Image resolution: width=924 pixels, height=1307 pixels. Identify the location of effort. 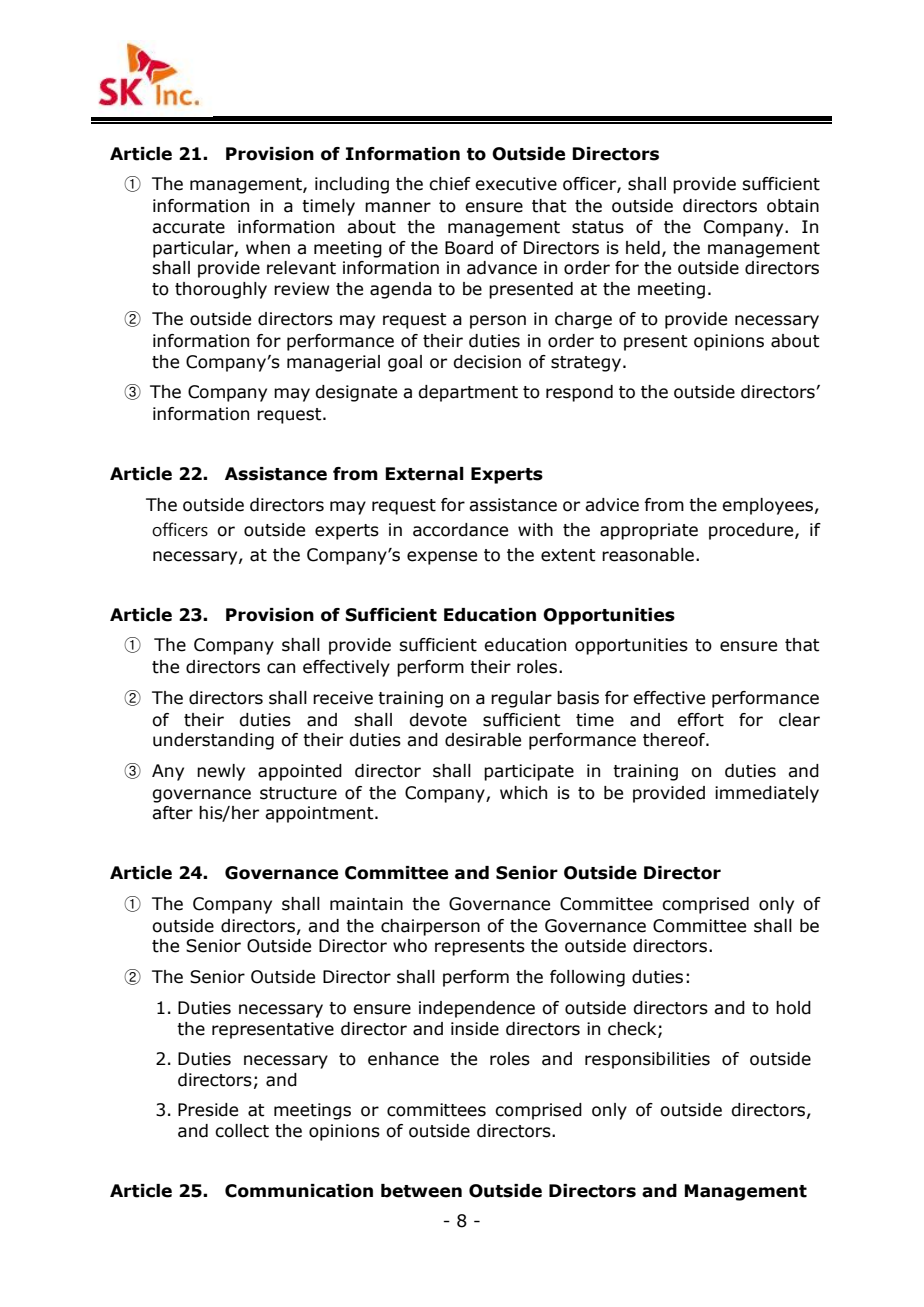
(700, 720).
